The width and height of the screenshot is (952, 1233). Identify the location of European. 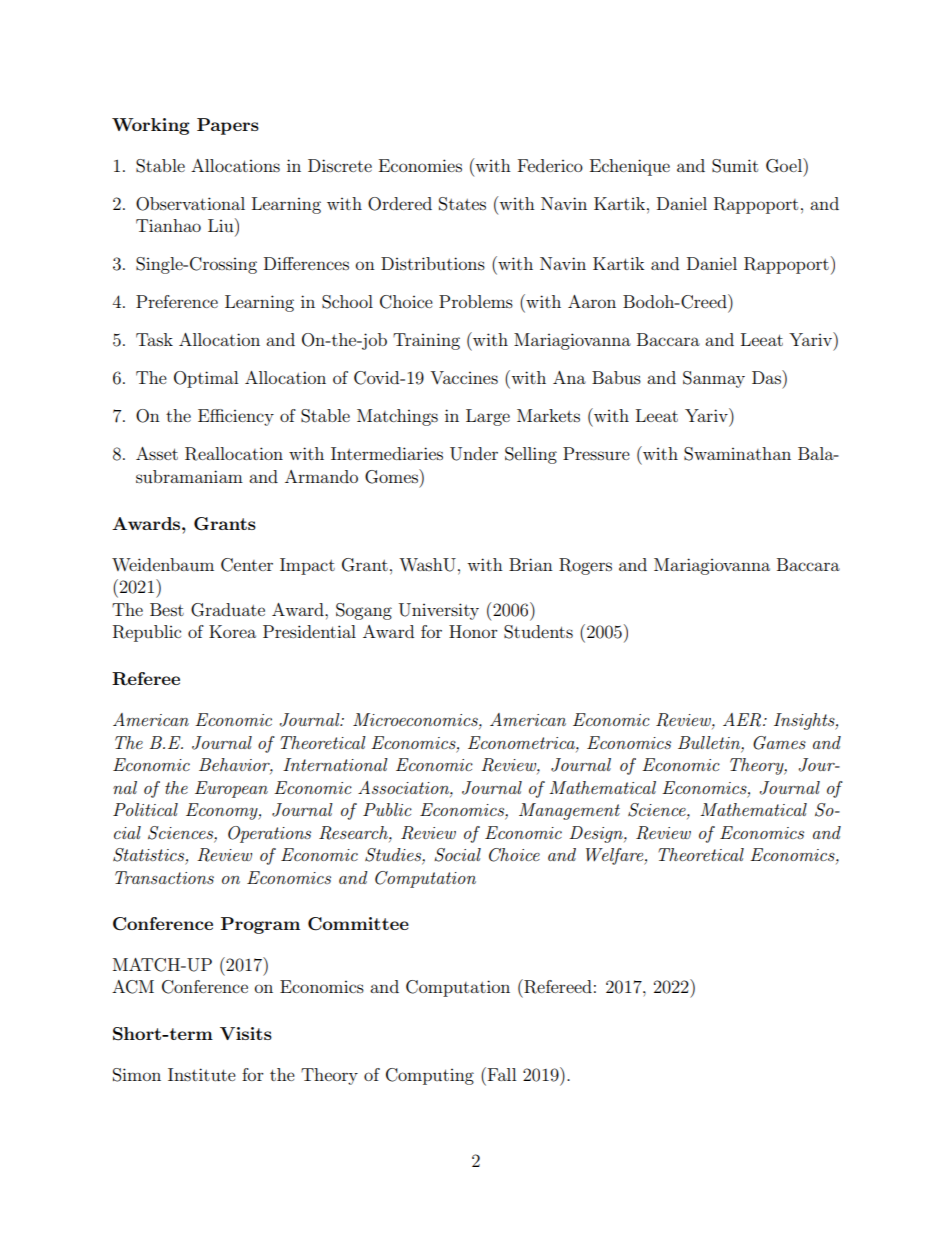
(231, 789).
